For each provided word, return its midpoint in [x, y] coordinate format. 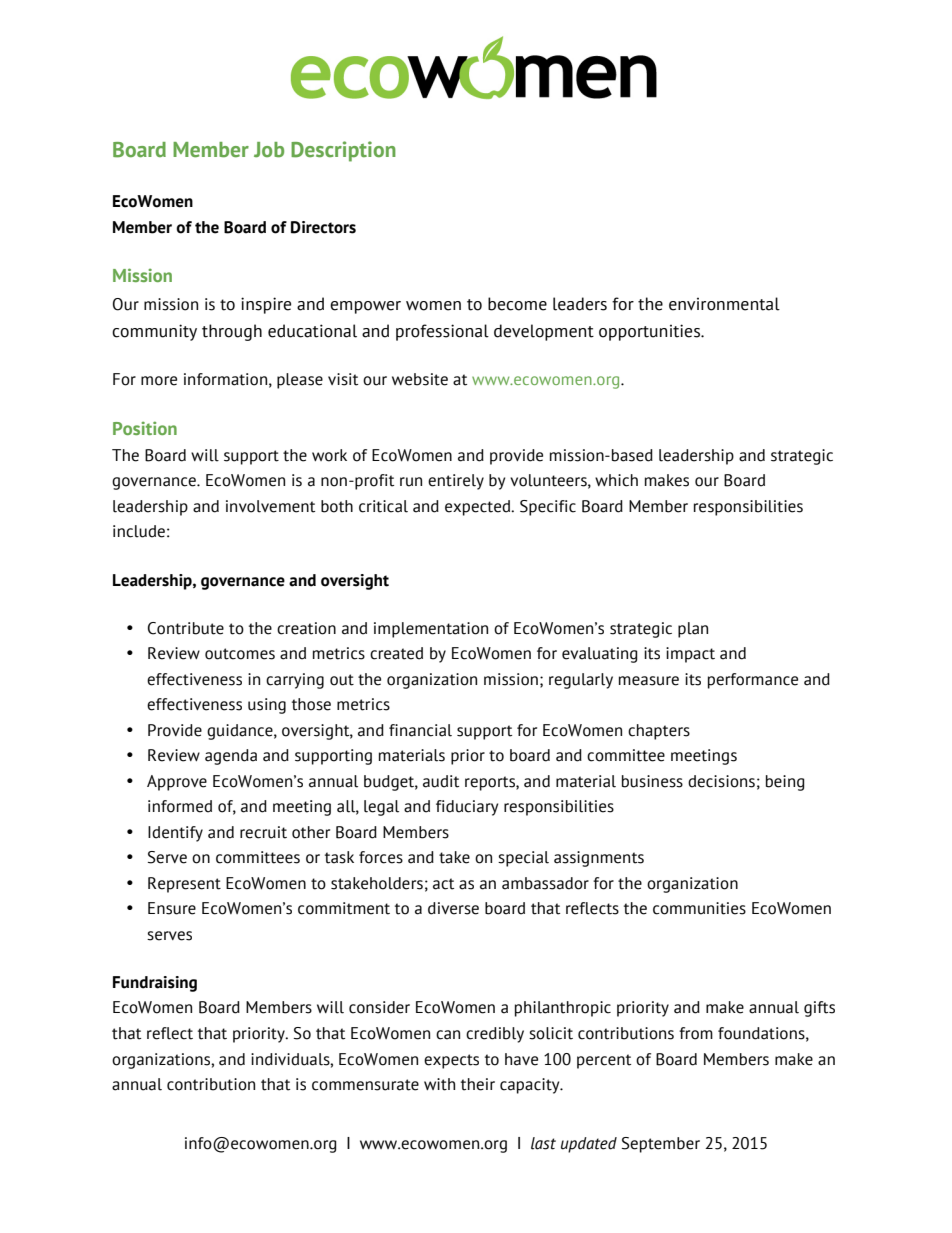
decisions [721, 781]
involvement [270, 506]
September [661, 1145]
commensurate [365, 1085]
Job [269, 150]
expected [478, 508]
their [478, 1084]
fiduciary [467, 808]
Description [343, 151]
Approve [177, 783]
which [616, 480]
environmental [724, 304]
